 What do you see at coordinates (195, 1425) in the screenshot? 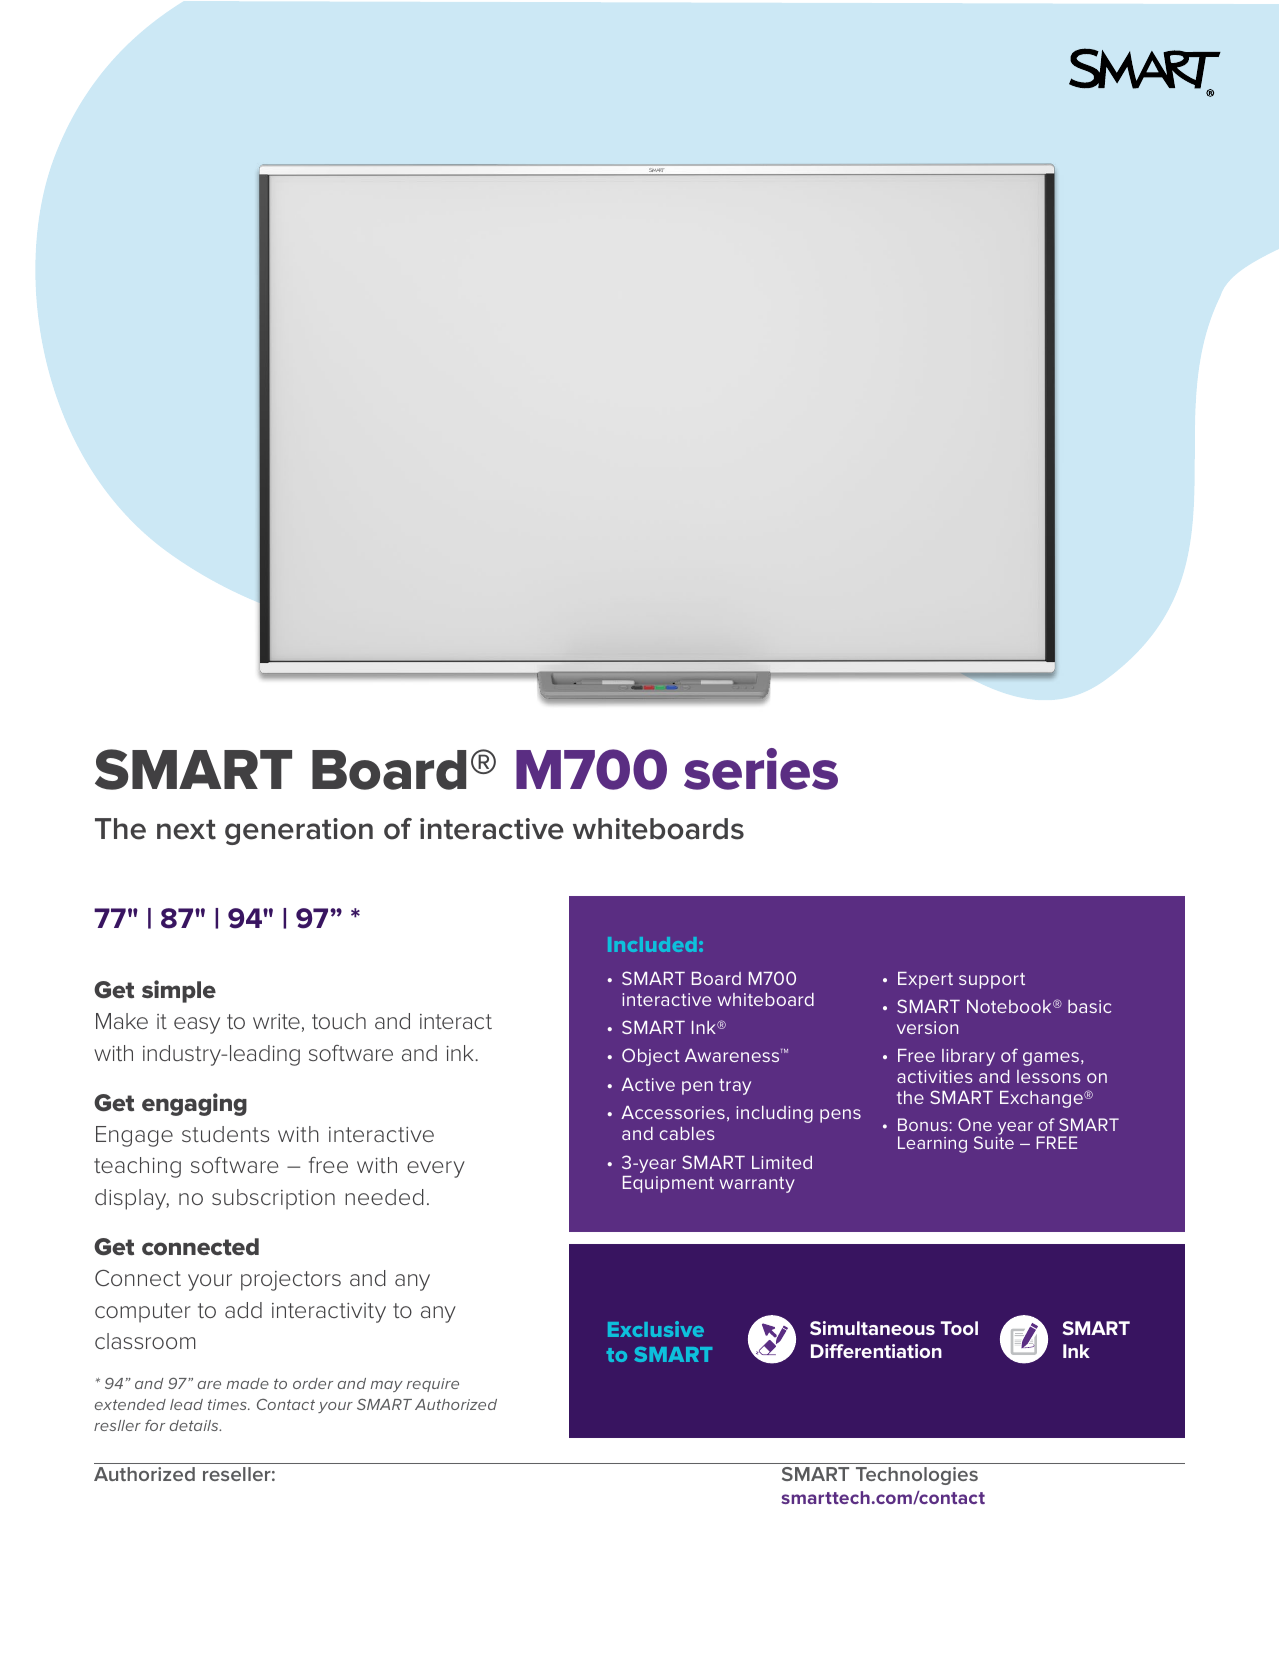
I see `details` at bounding box center [195, 1425].
